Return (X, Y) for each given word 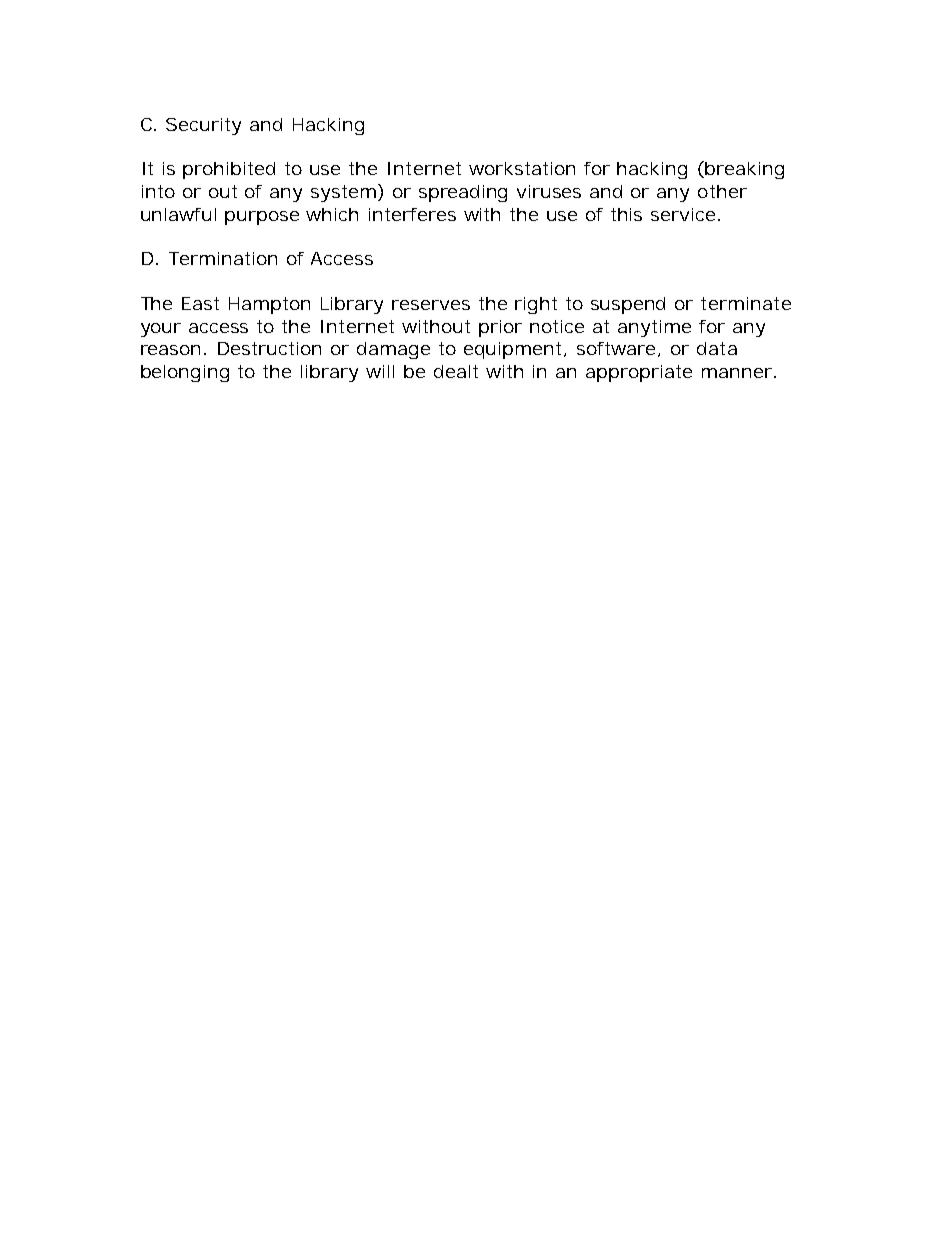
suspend (628, 305)
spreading (463, 193)
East (200, 303)
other (722, 191)
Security (203, 126)
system (341, 193)
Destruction (269, 348)
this (626, 214)
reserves (431, 305)
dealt (456, 371)
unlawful (178, 214)
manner (737, 373)
